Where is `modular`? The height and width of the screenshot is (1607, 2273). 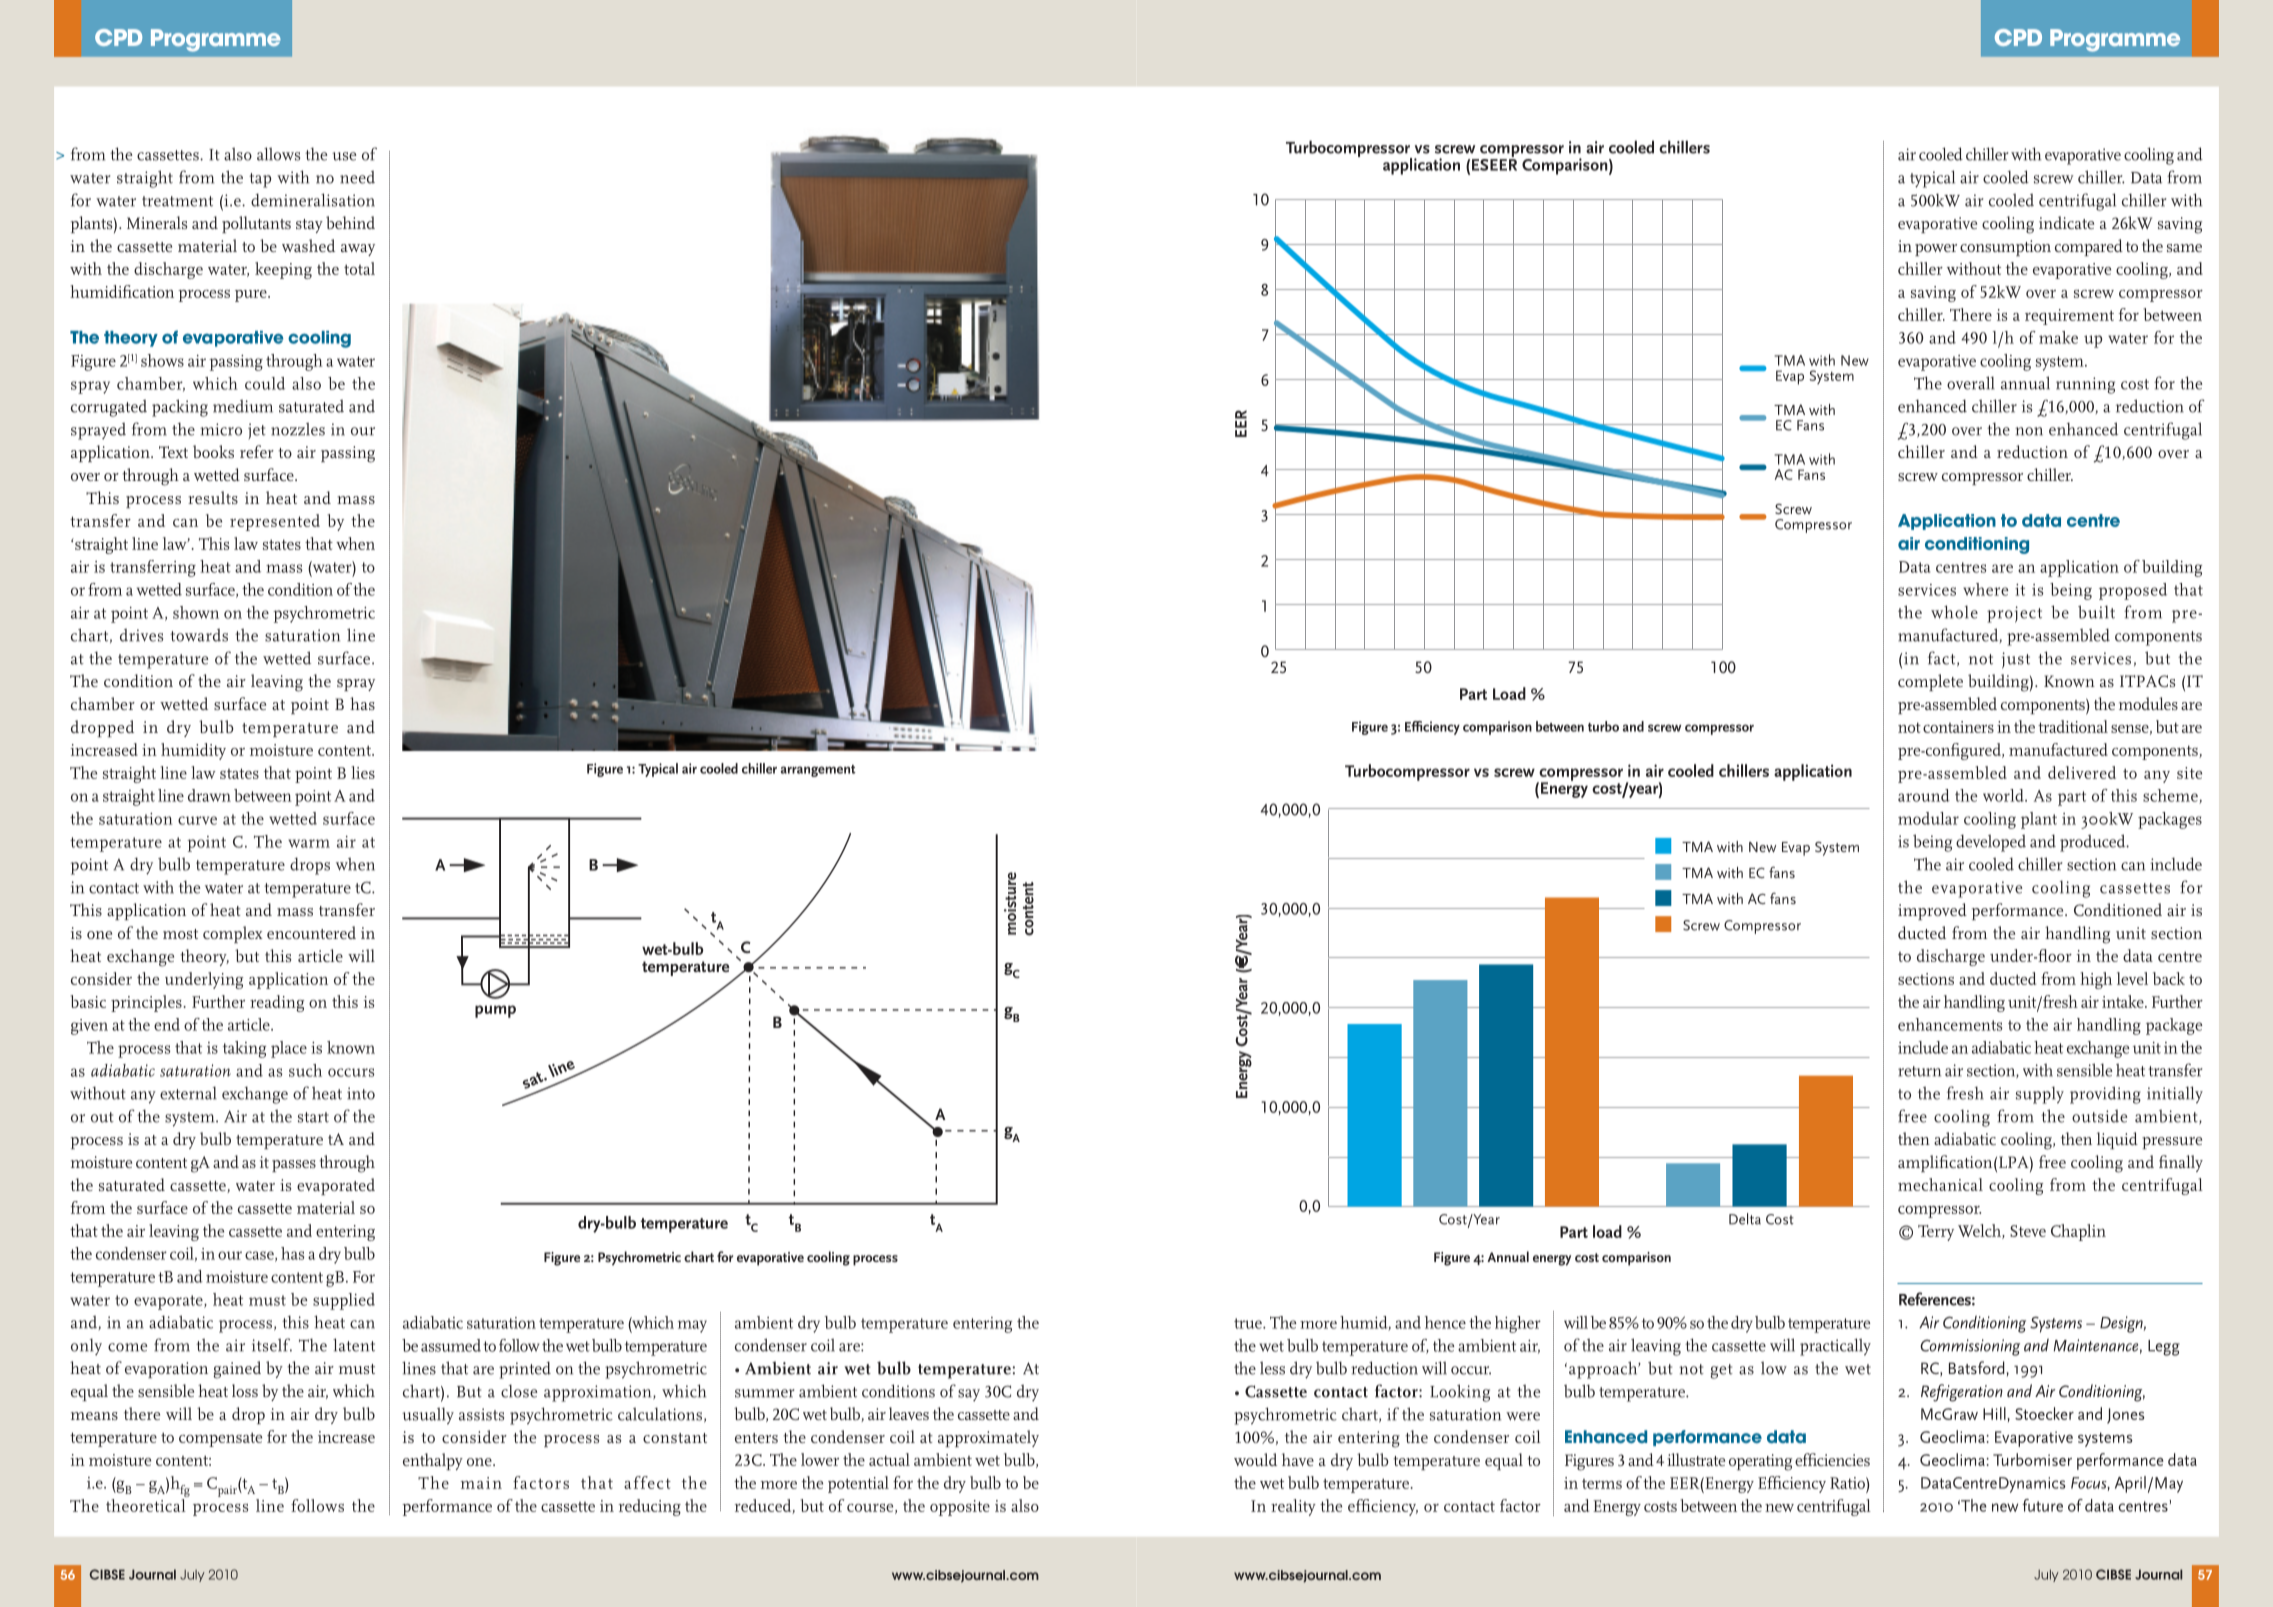 modular is located at coordinates (1928, 818).
